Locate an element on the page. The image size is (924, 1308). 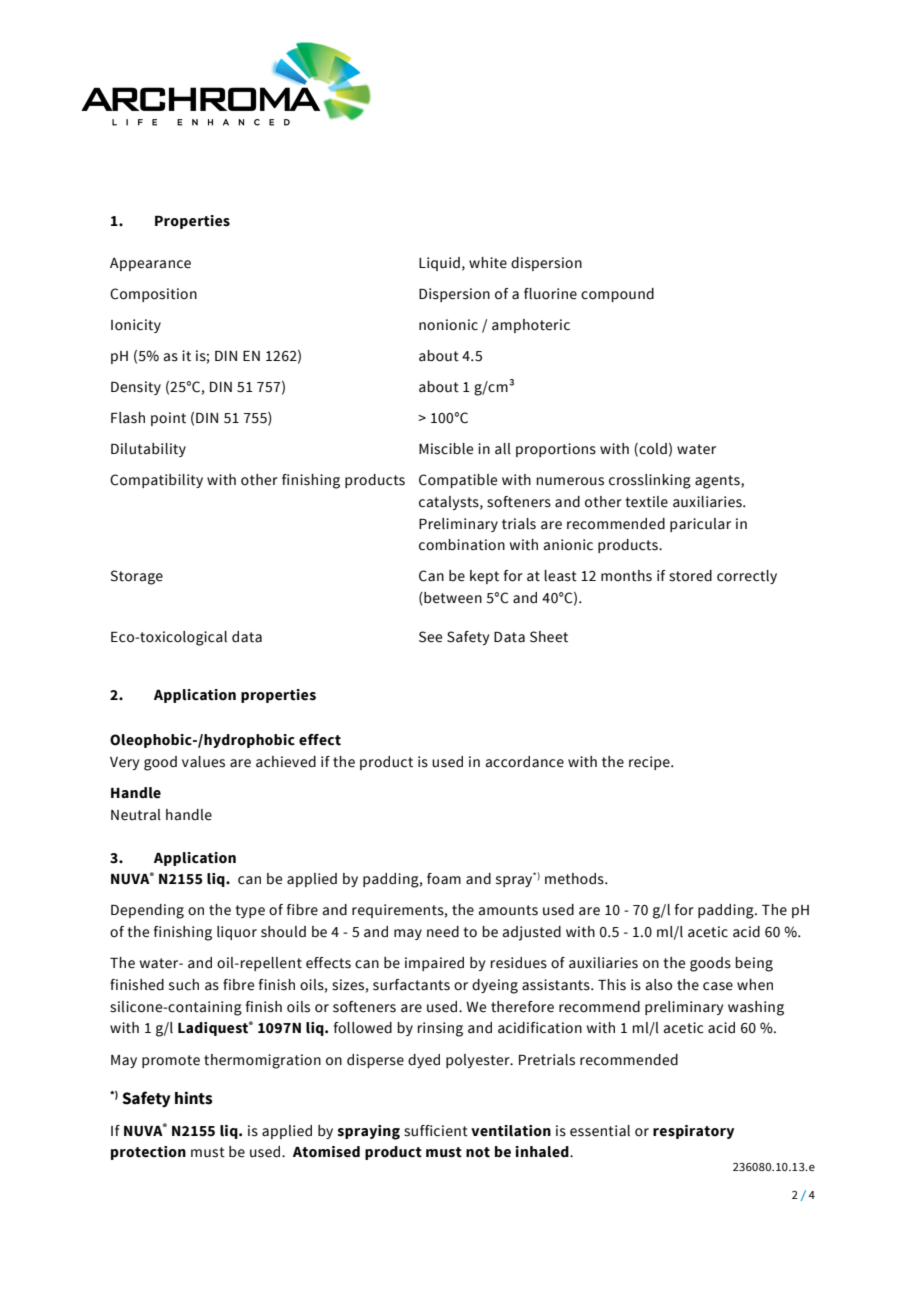
values is located at coordinates (203, 762).
